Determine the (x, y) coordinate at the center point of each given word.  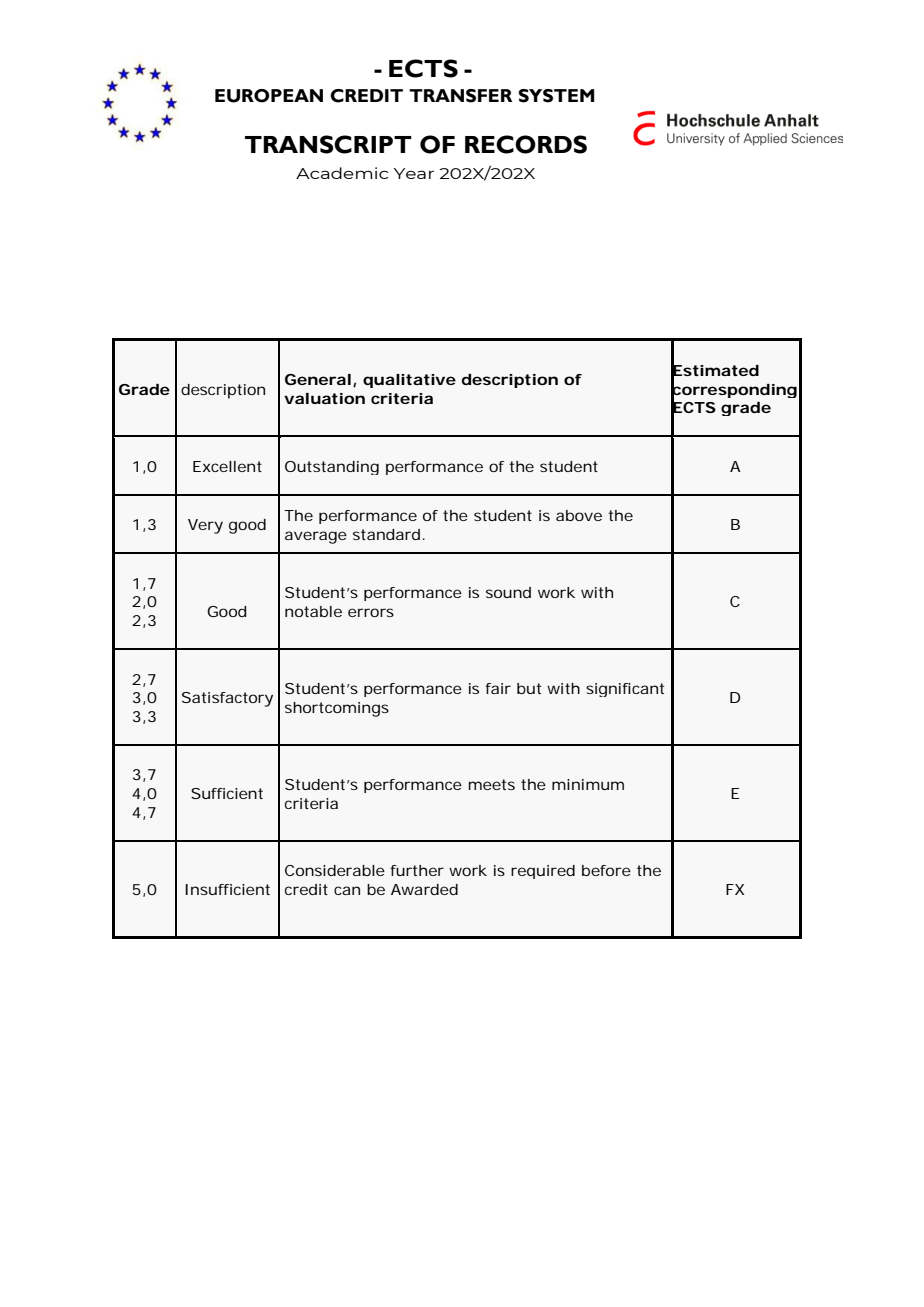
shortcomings (337, 709)
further (417, 870)
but (529, 688)
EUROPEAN (269, 96)
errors (371, 612)
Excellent (227, 466)
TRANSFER (460, 96)
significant (625, 690)
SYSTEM (556, 96)
